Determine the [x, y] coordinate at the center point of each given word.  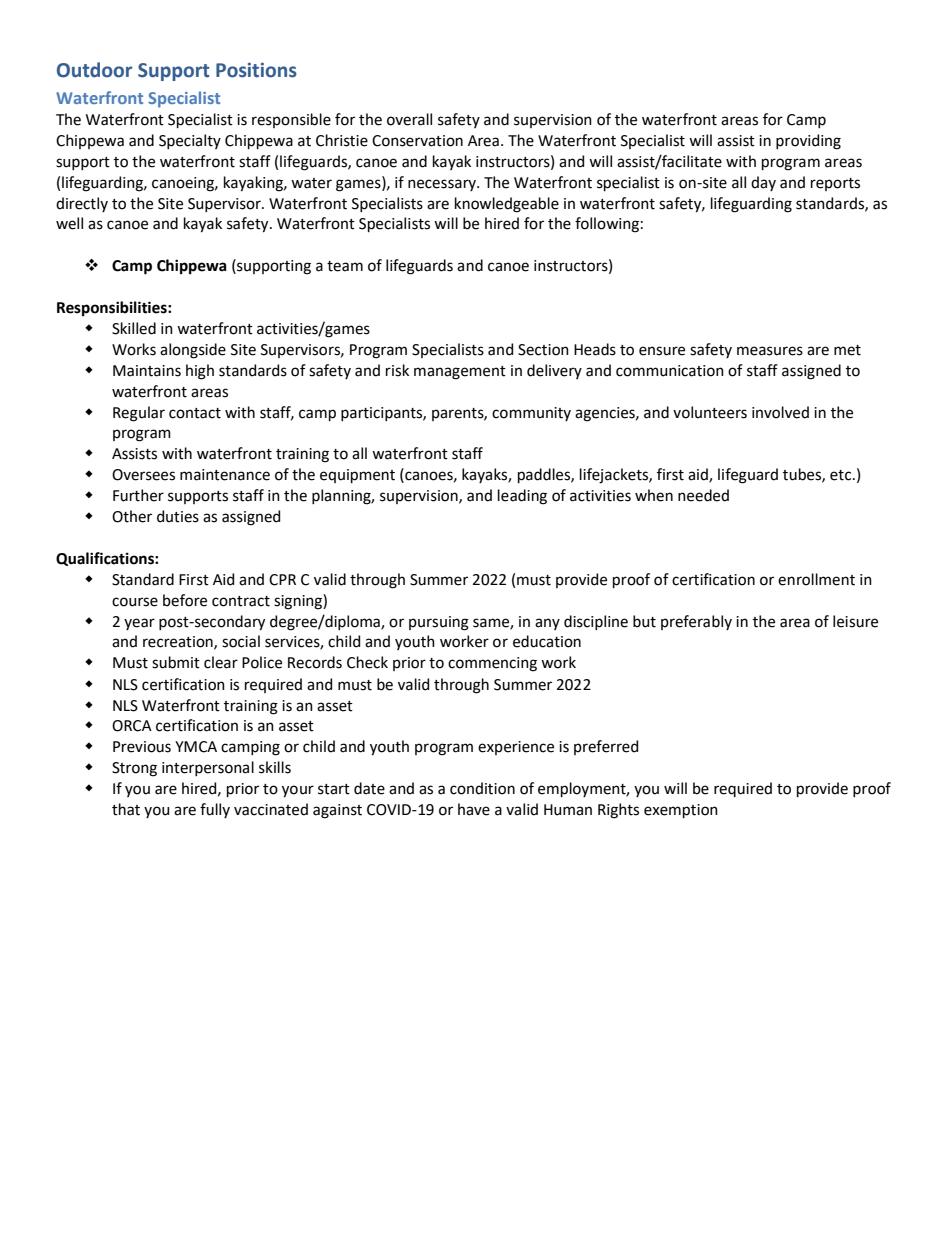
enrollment [816, 579]
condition [482, 788]
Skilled [134, 328]
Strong [134, 769]
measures [770, 351]
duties [178, 516]
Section [543, 350]
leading [522, 497]
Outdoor [94, 70]
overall [409, 119]
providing [808, 142]
